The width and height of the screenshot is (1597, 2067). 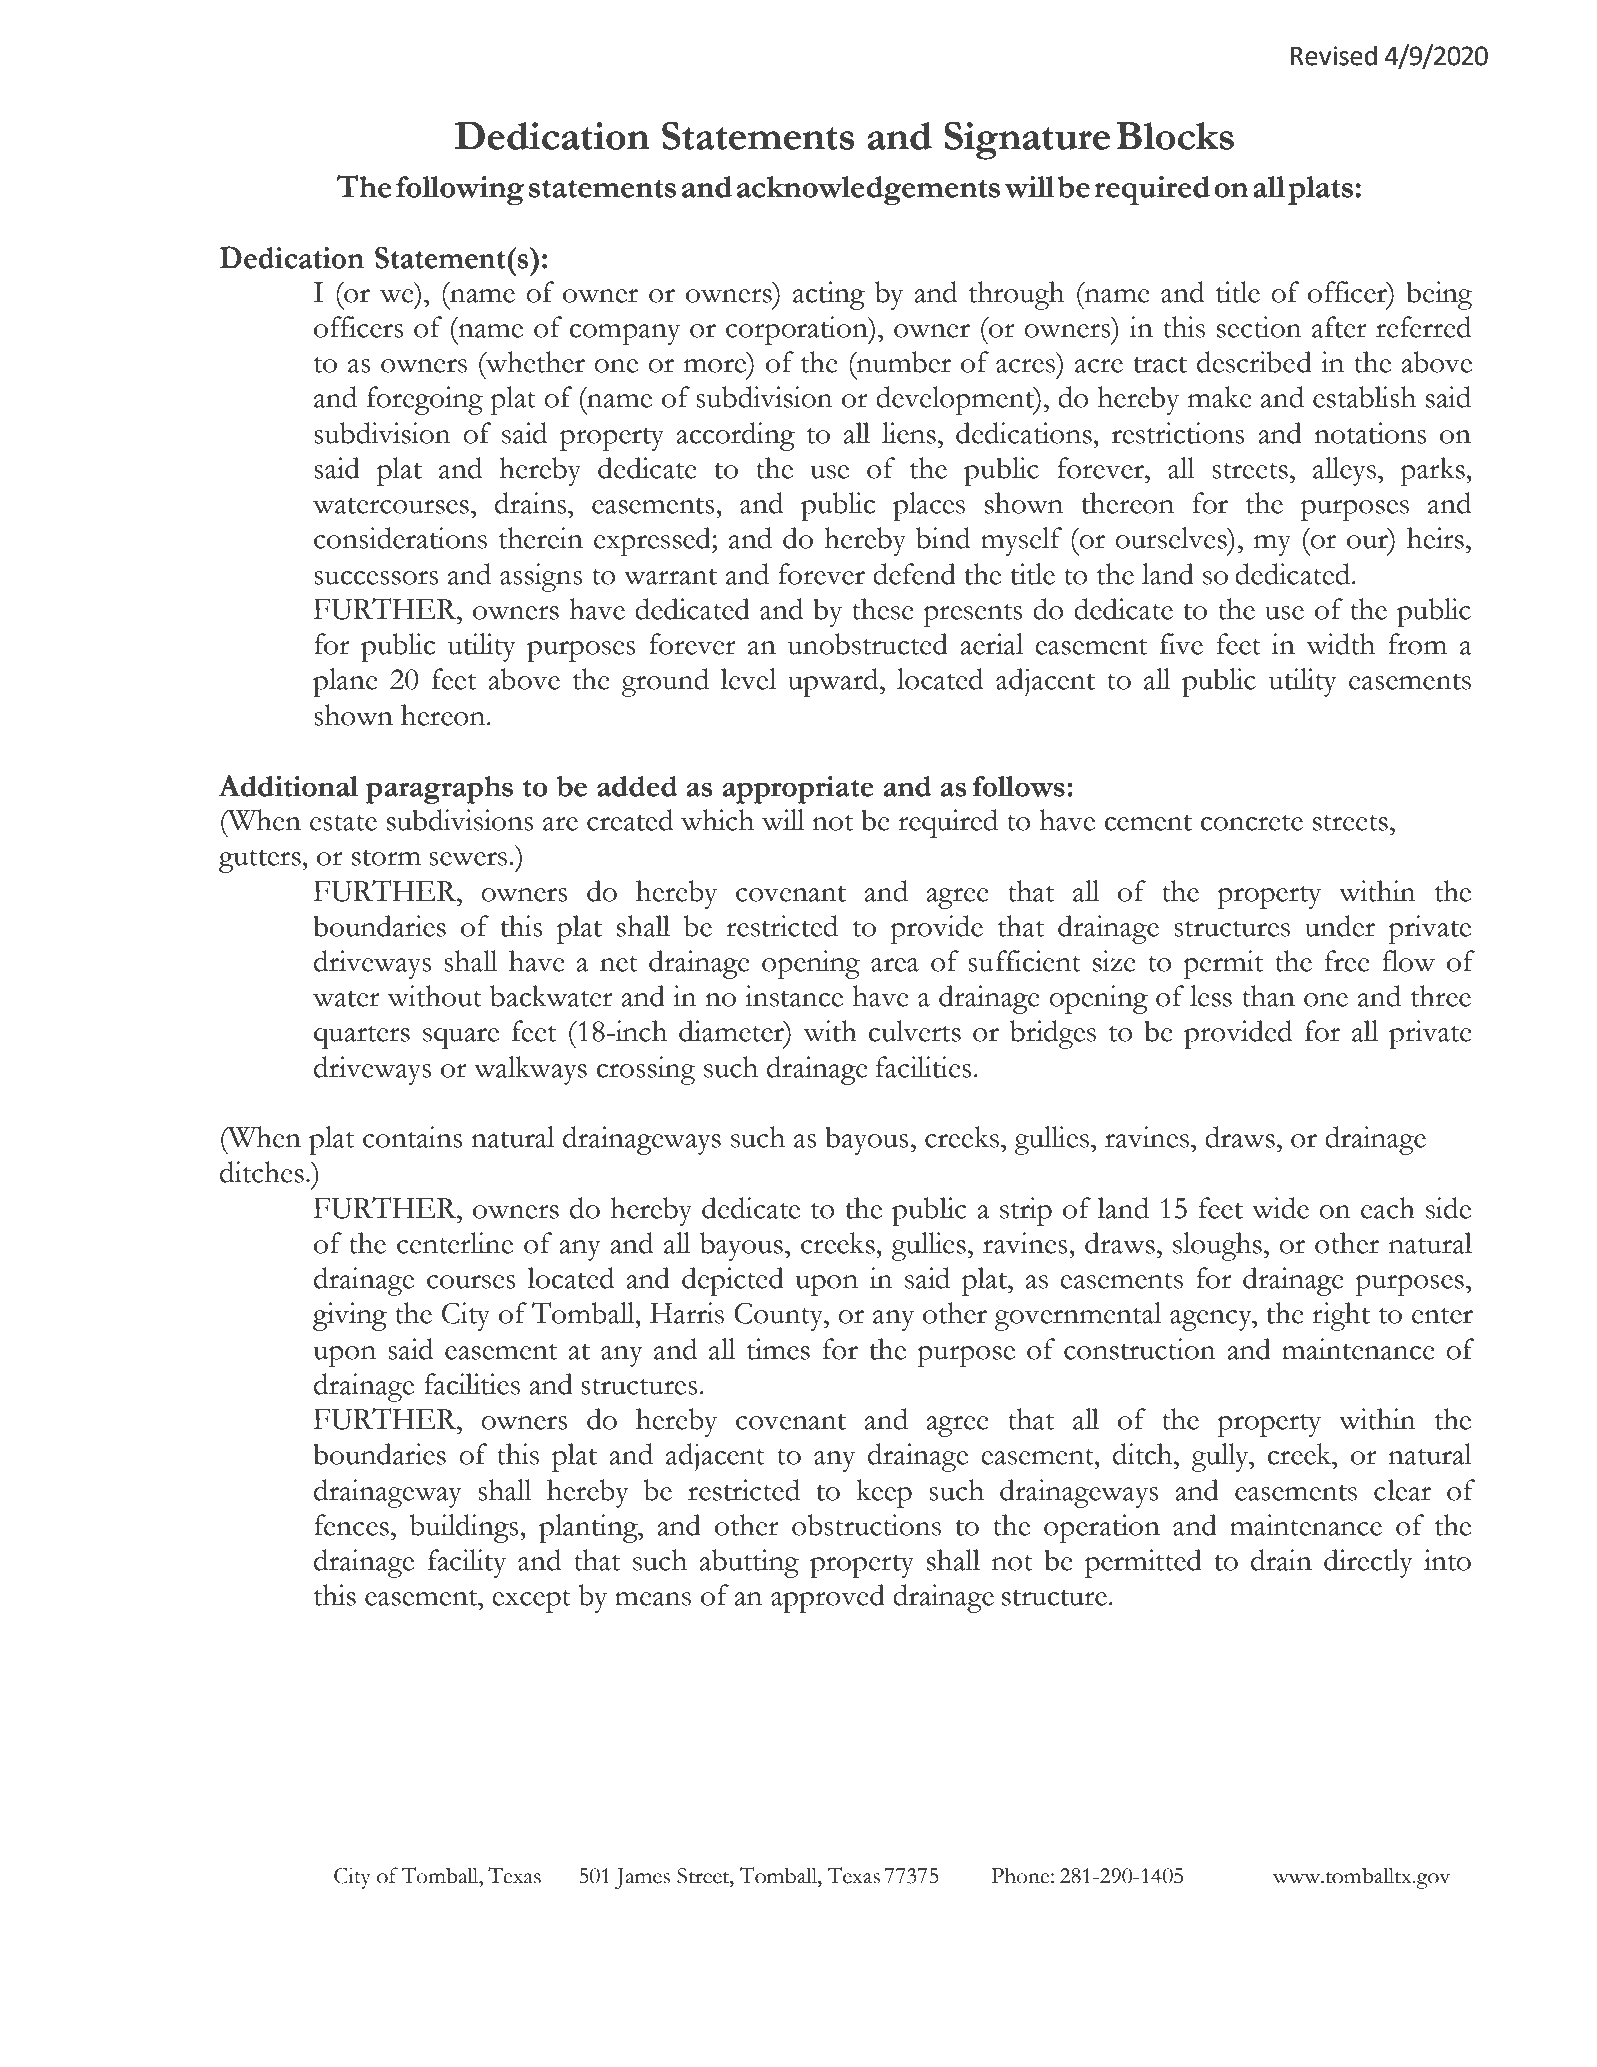 What do you see at coordinates (895, 965) in the screenshot?
I see `area` at bounding box center [895, 965].
